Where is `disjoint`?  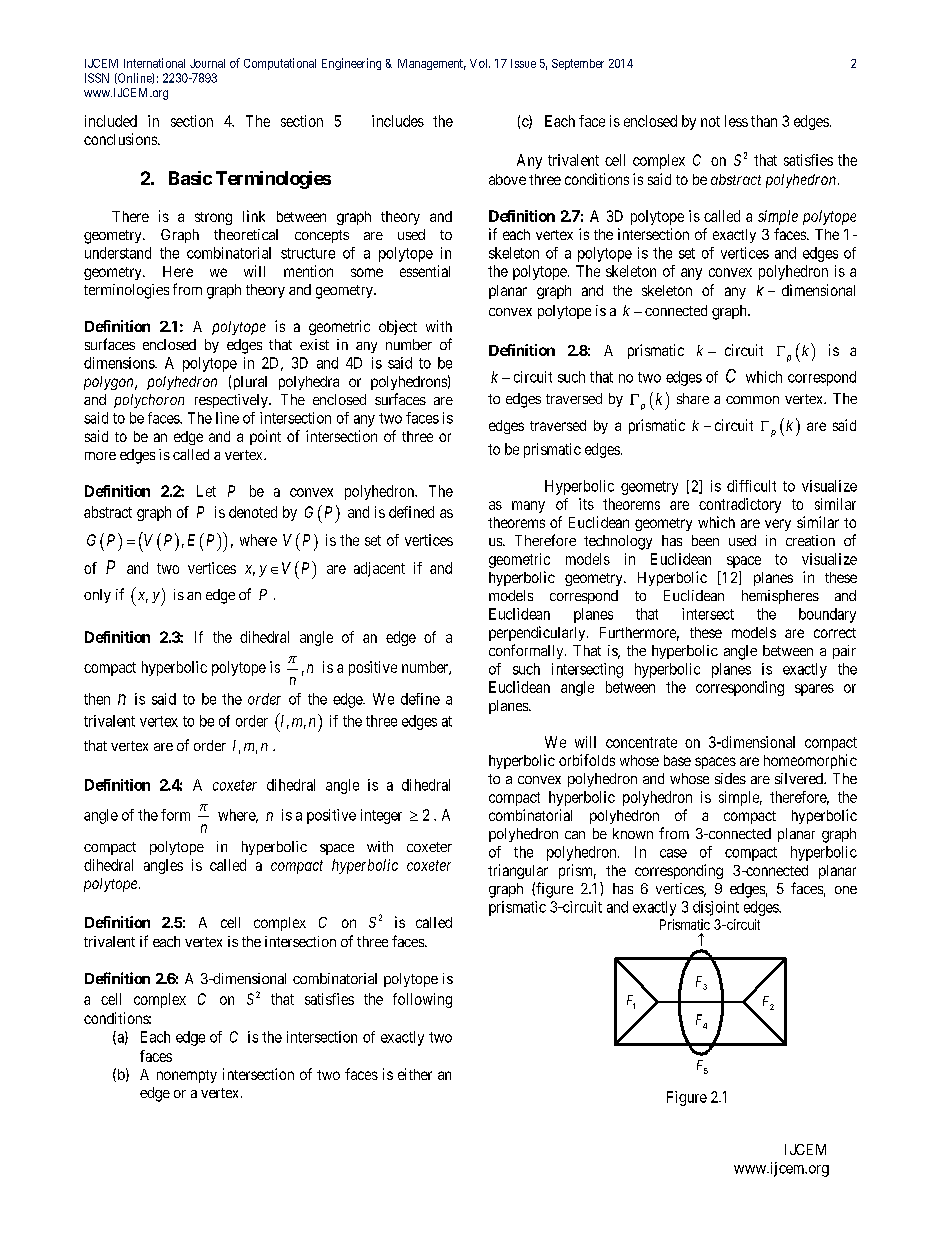
disjoint is located at coordinates (716, 908).
